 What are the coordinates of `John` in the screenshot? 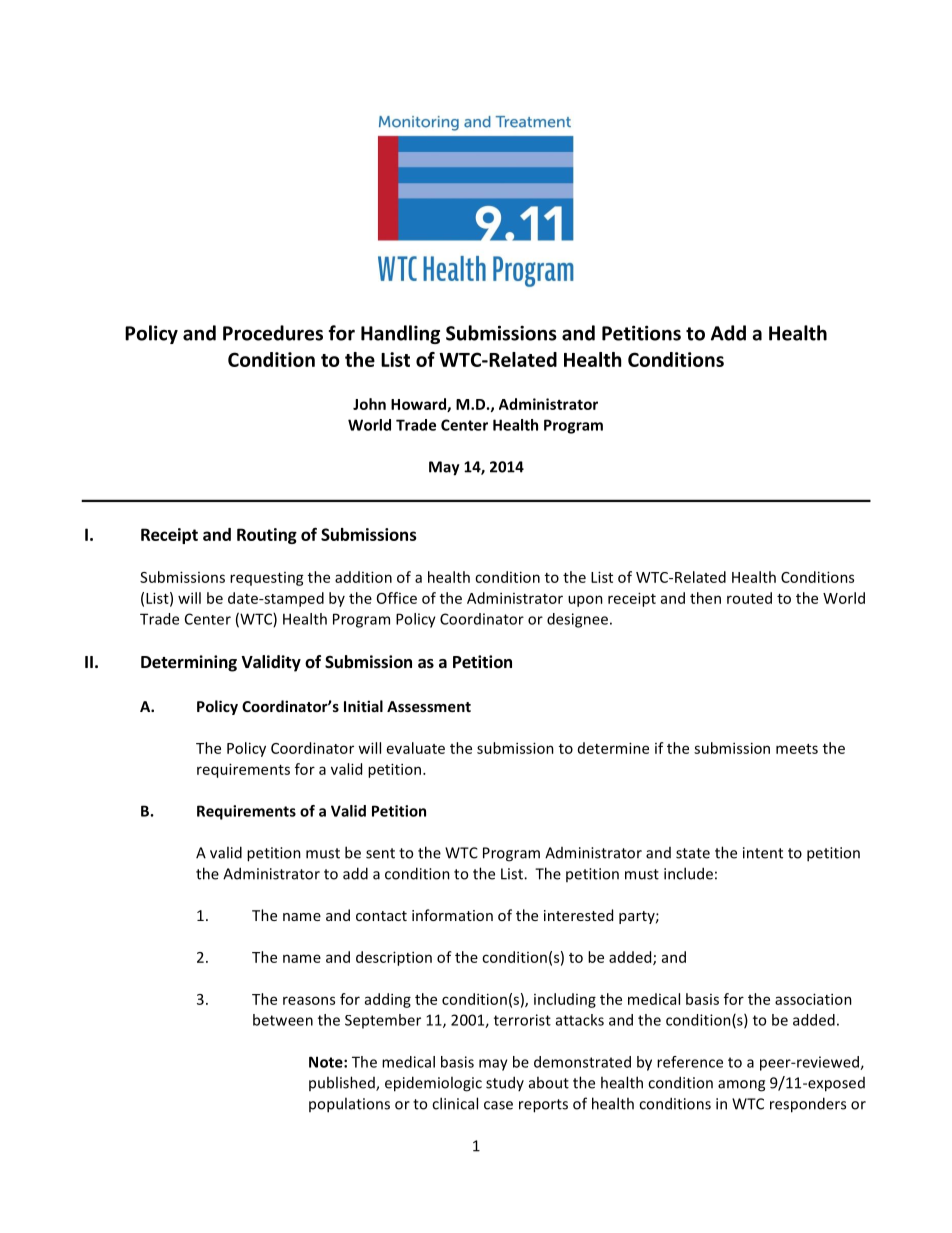 It's located at (369, 404).
